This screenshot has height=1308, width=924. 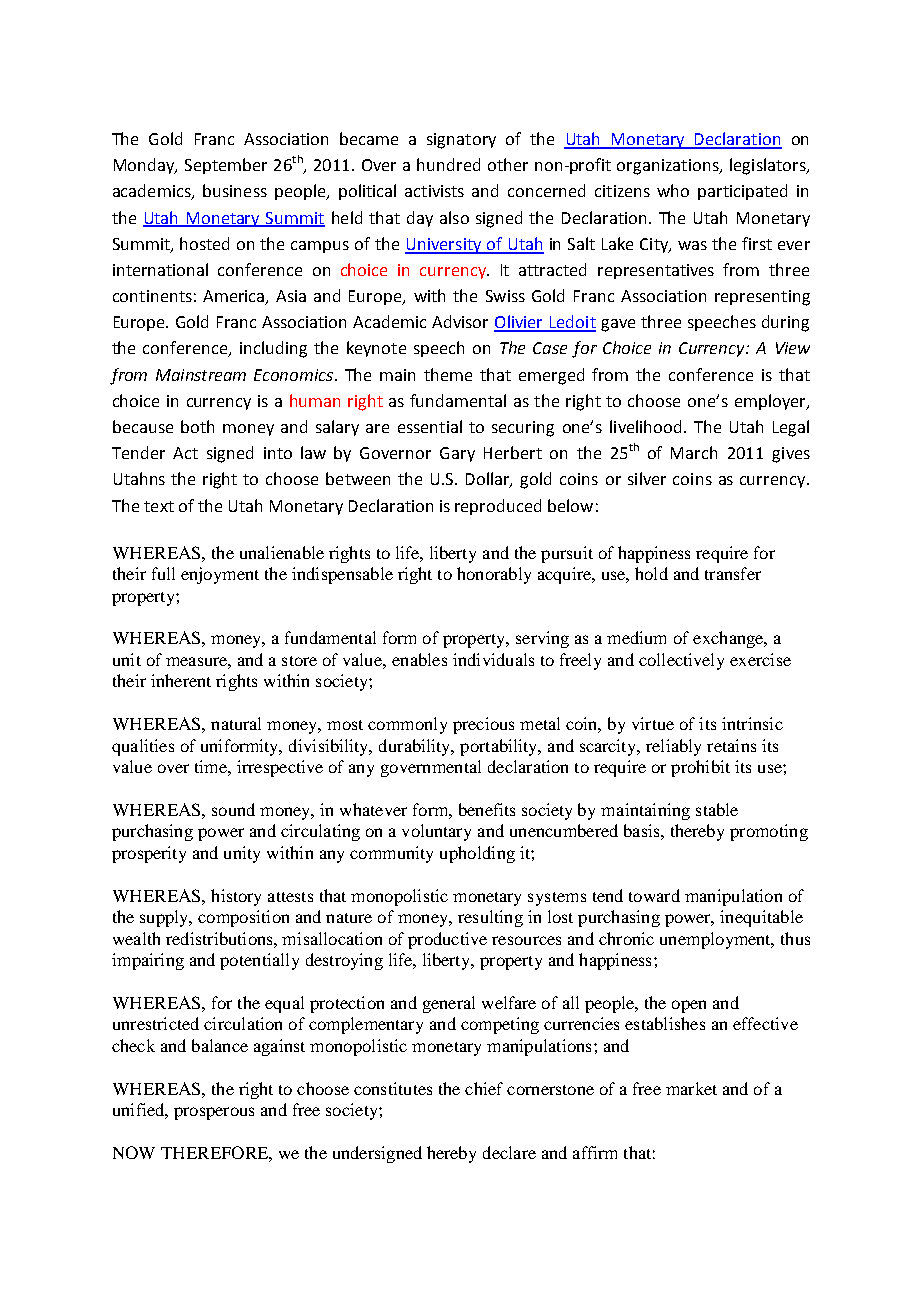 I want to click on chief, so click(x=484, y=1088).
